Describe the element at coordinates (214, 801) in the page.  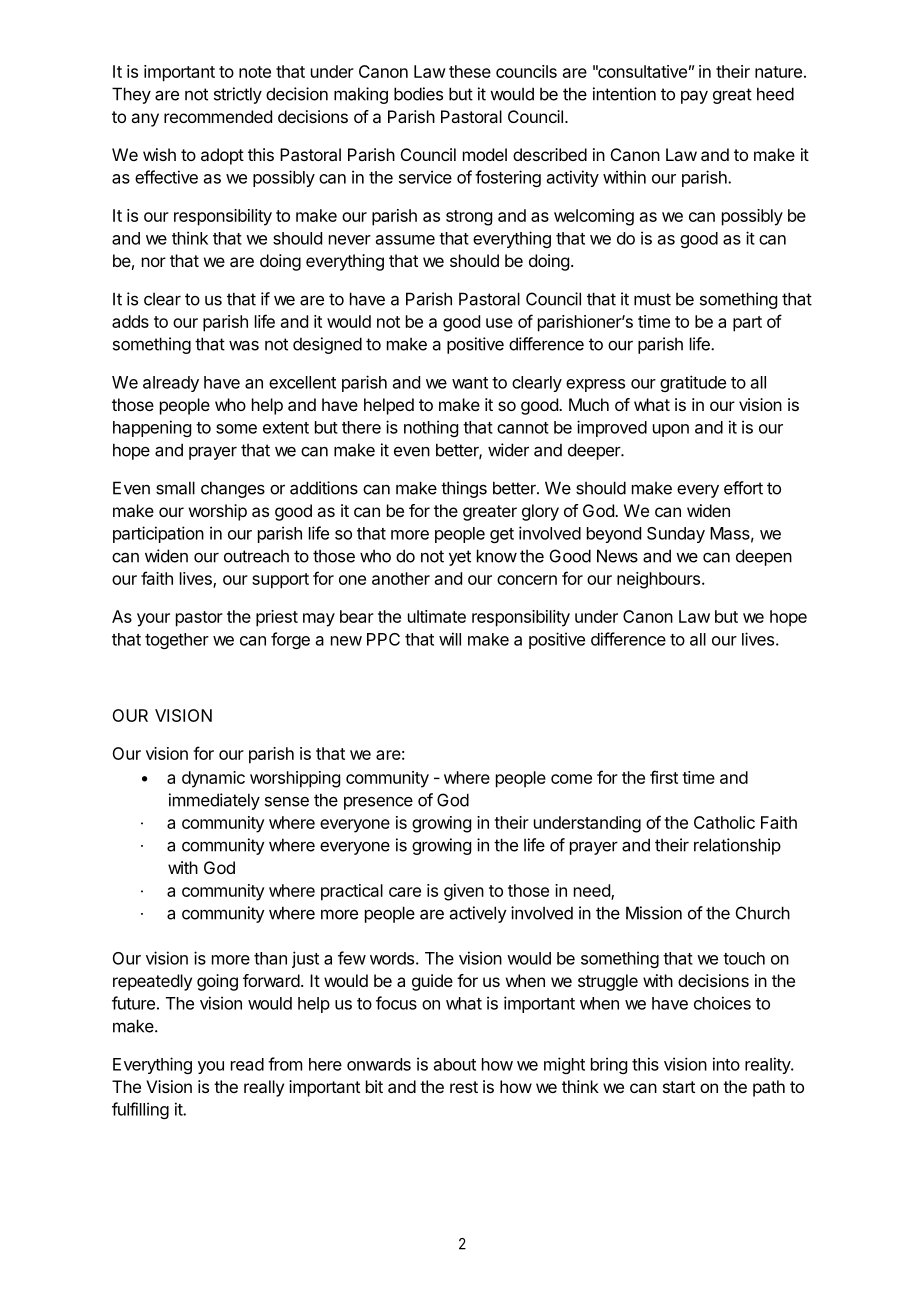
I see `immediately` at that location.
